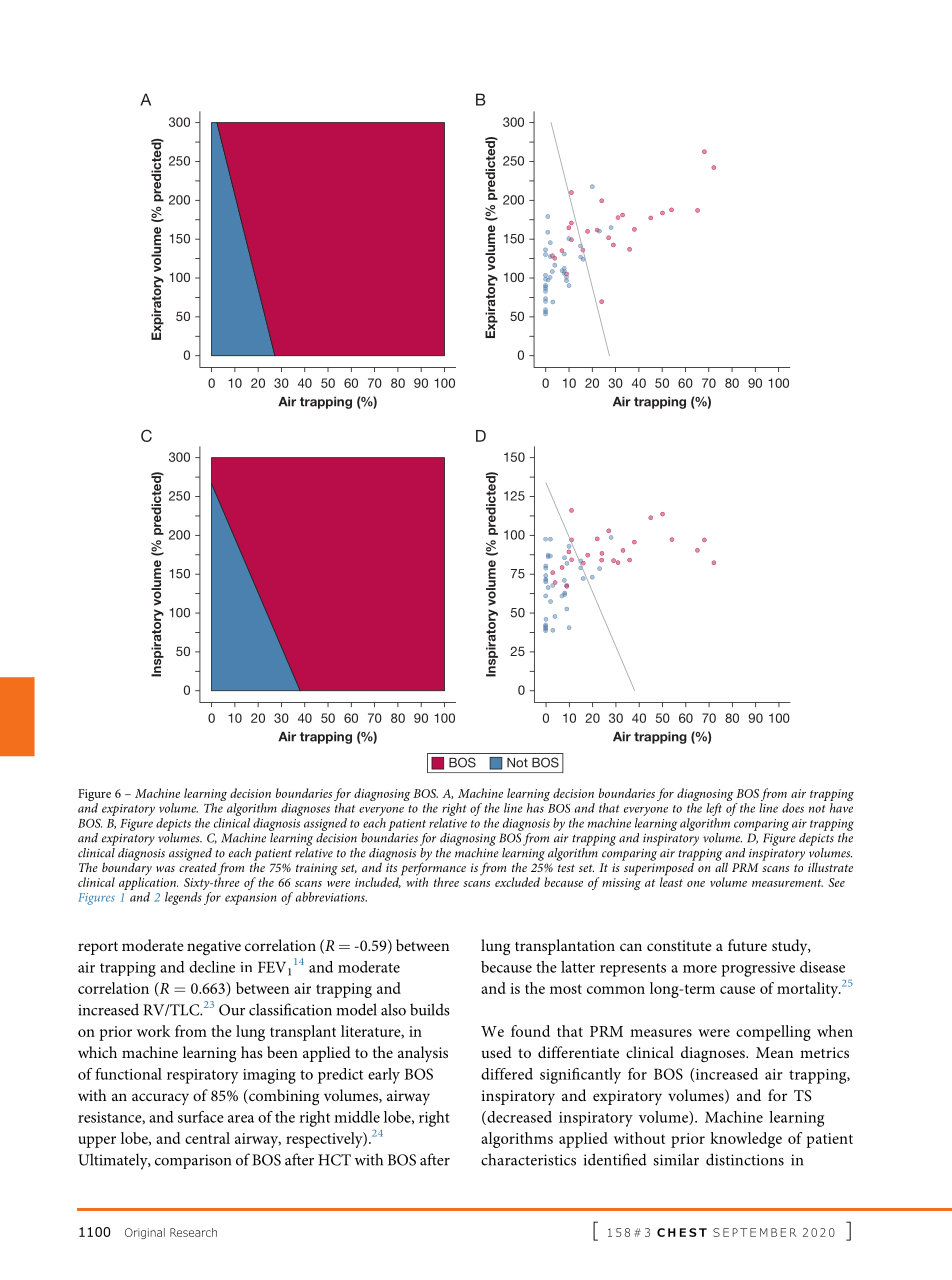 This screenshot has height=1280, width=952. I want to click on left, so click(714, 809).
